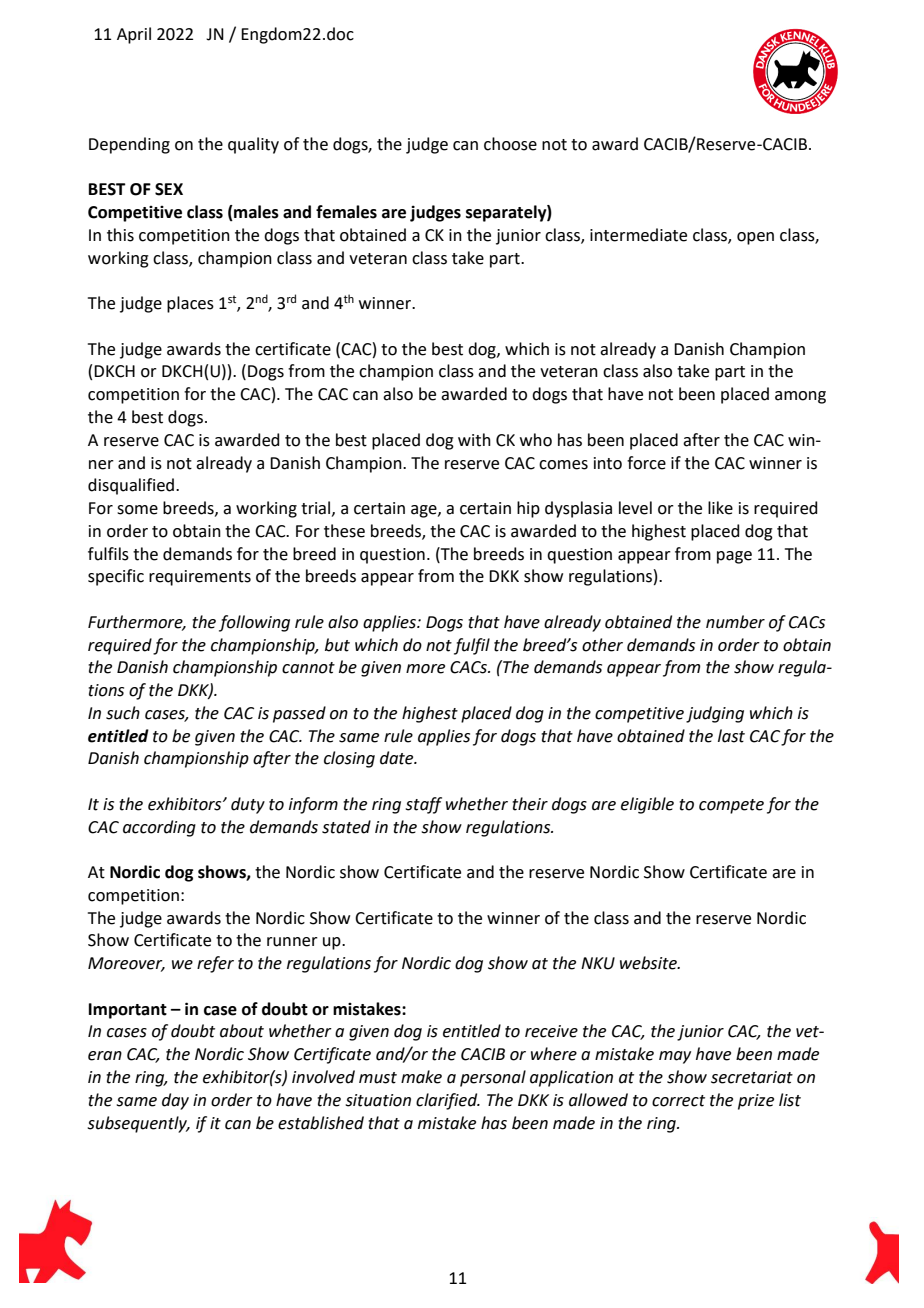  Describe the element at coordinates (200, 578) in the screenshot. I see `requirements` at that location.
